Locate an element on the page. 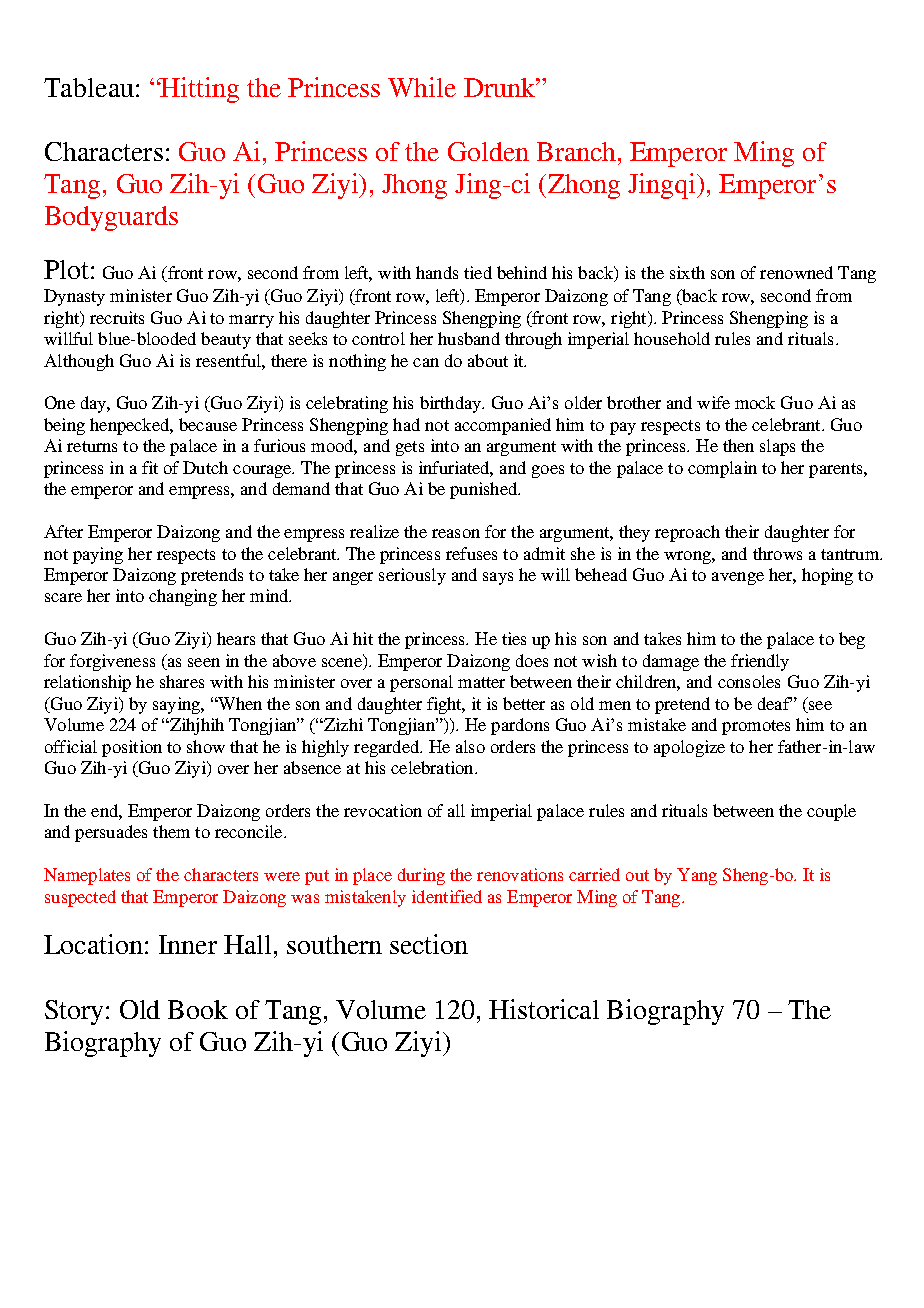 The image size is (924, 1308). While is located at coordinates (422, 87).
